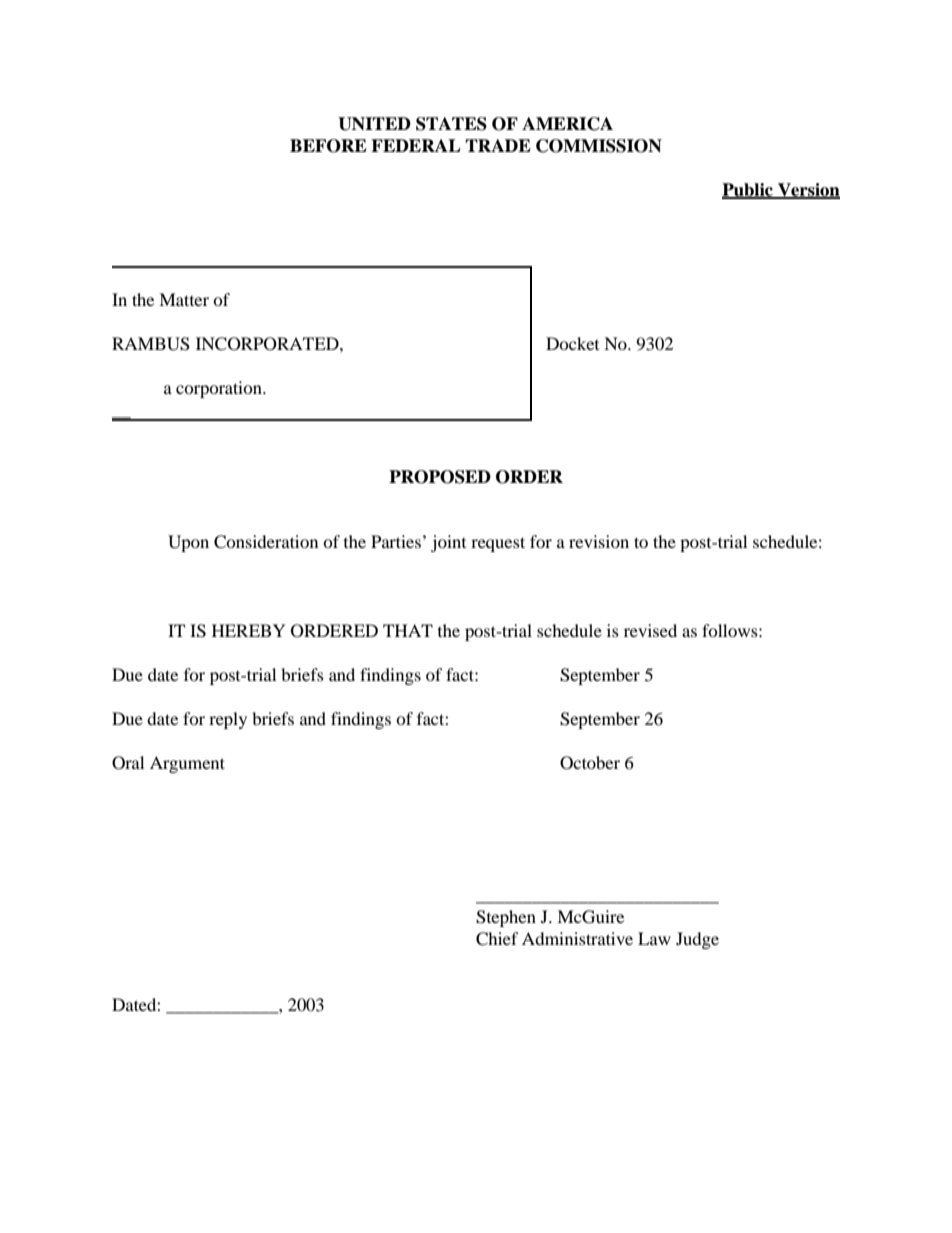 Image resolution: width=952 pixels, height=1233 pixels. What do you see at coordinates (748, 191) in the screenshot?
I see `Public` at bounding box center [748, 191].
